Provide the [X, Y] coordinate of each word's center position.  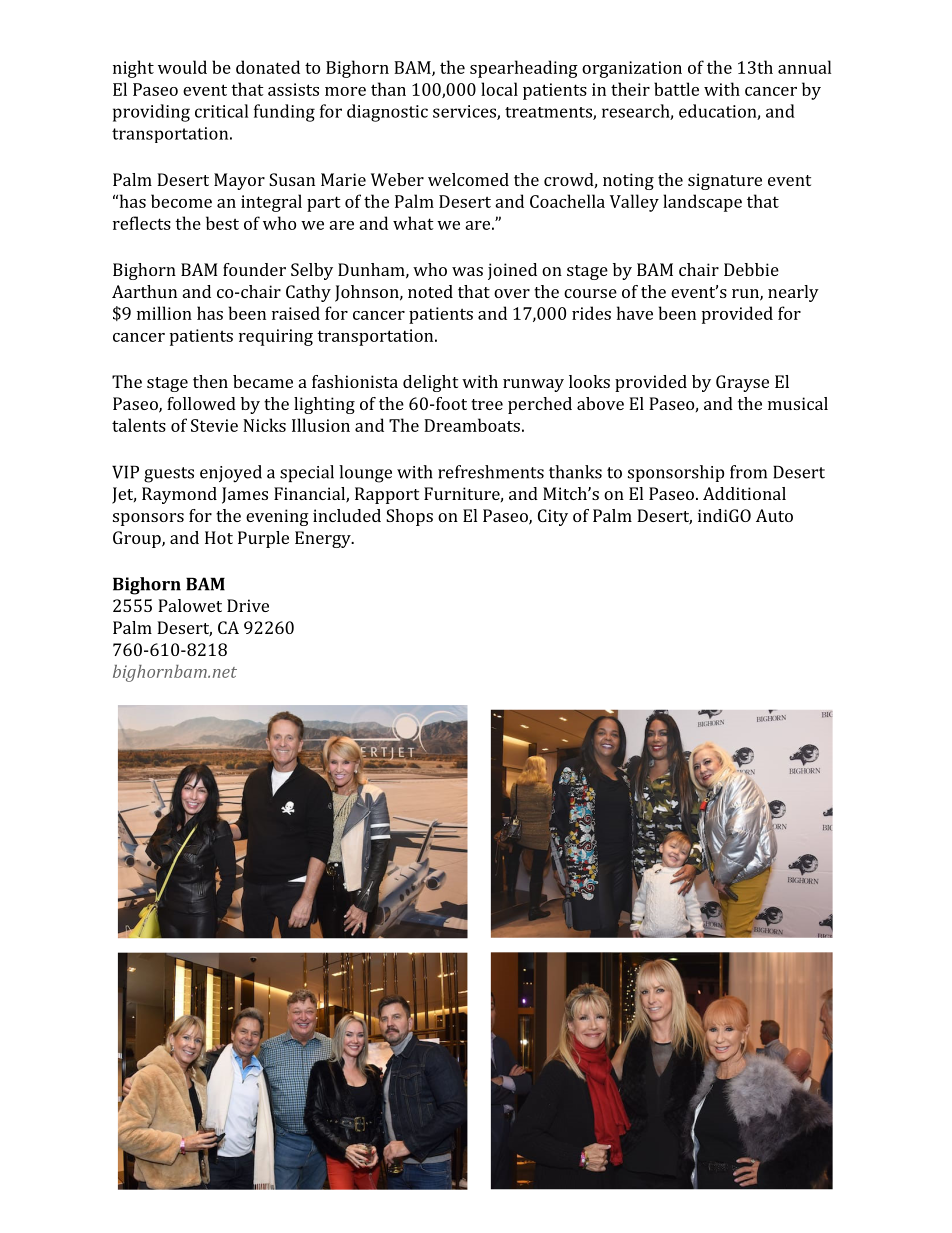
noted [430, 291]
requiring [276, 337]
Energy [324, 539]
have [635, 313]
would [182, 67]
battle [676, 89]
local [499, 89]
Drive [248, 605]
